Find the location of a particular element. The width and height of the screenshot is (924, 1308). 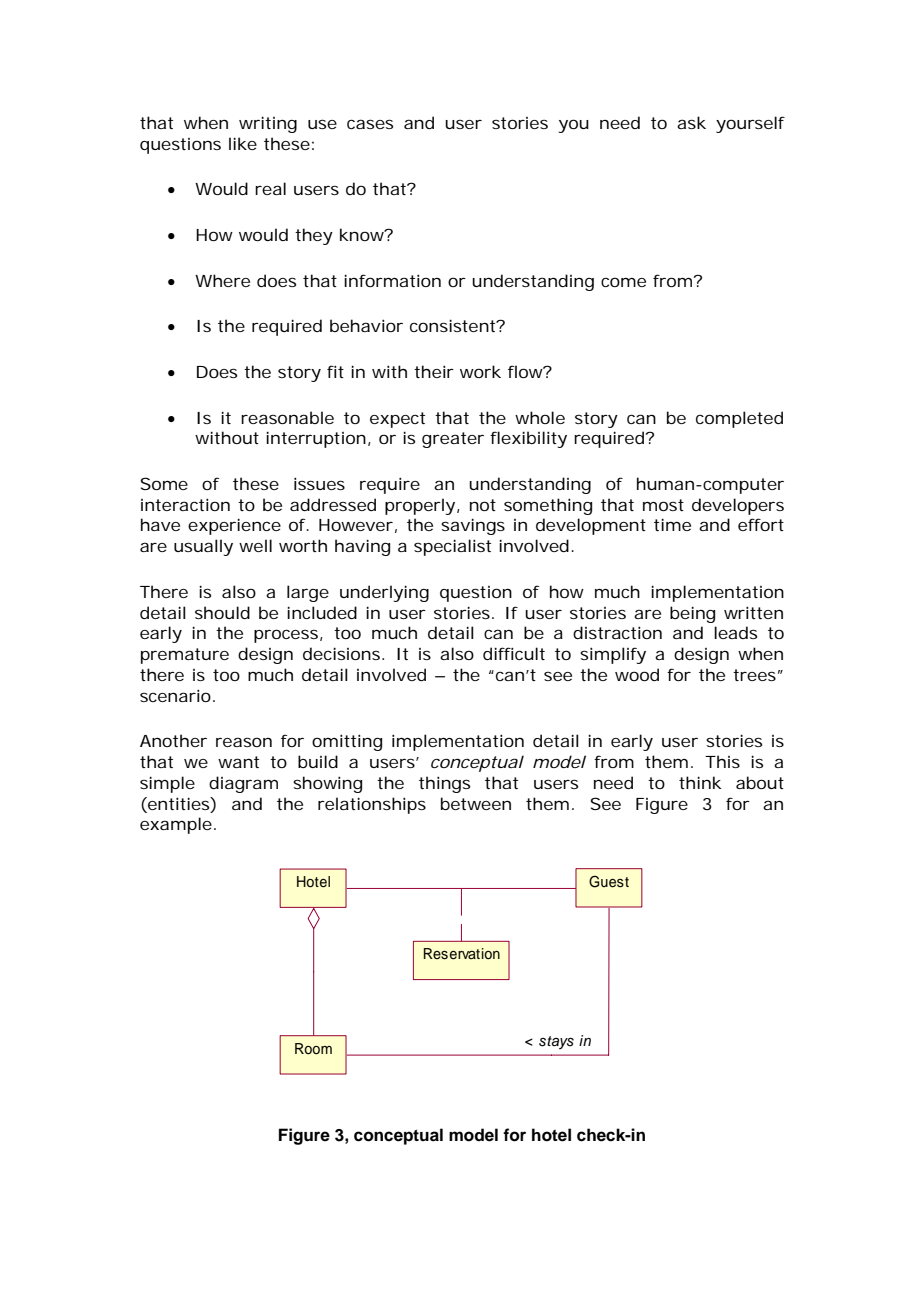

interruption is located at coordinates (316, 439).
